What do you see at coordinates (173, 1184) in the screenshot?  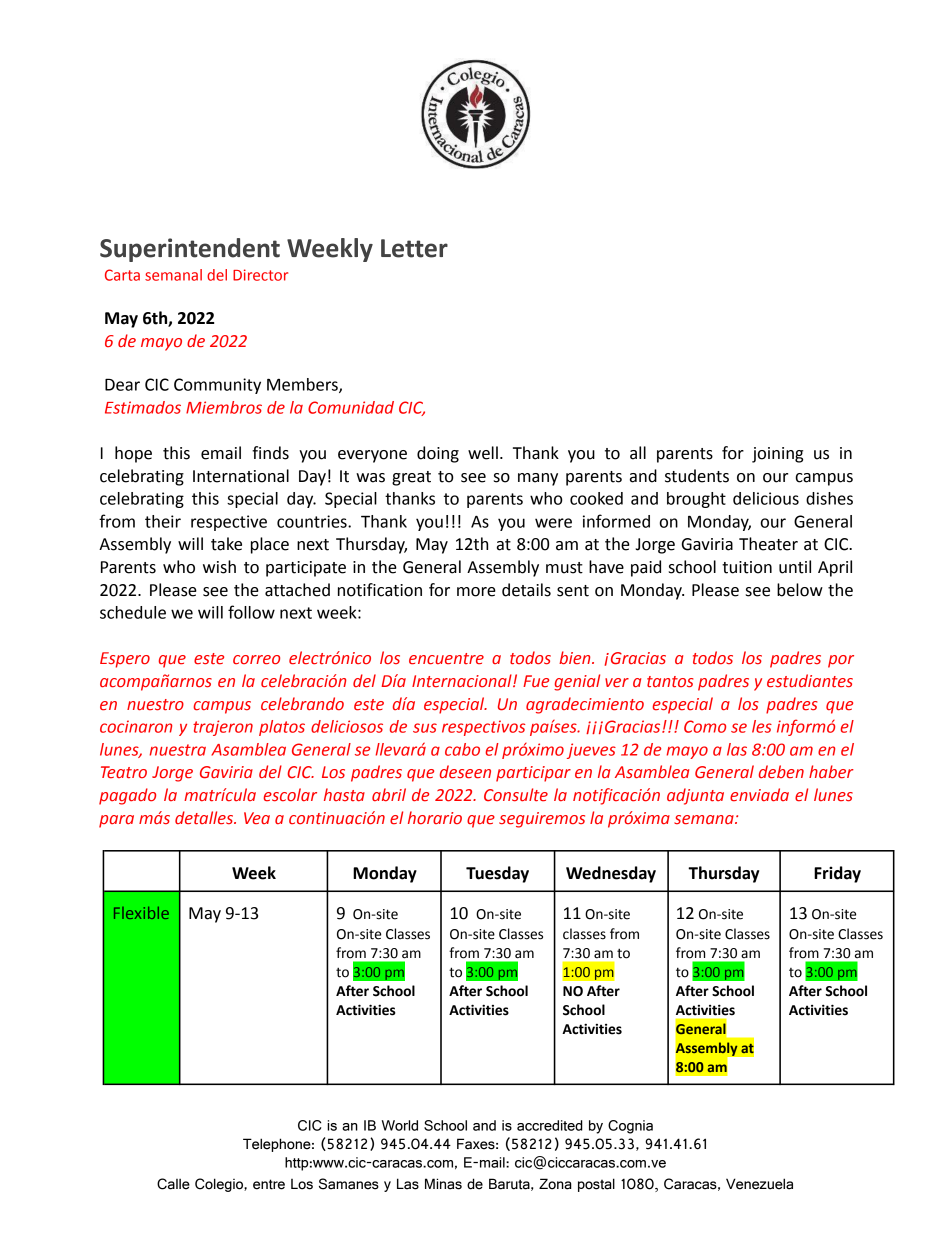 I see `Calle` at bounding box center [173, 1184].
